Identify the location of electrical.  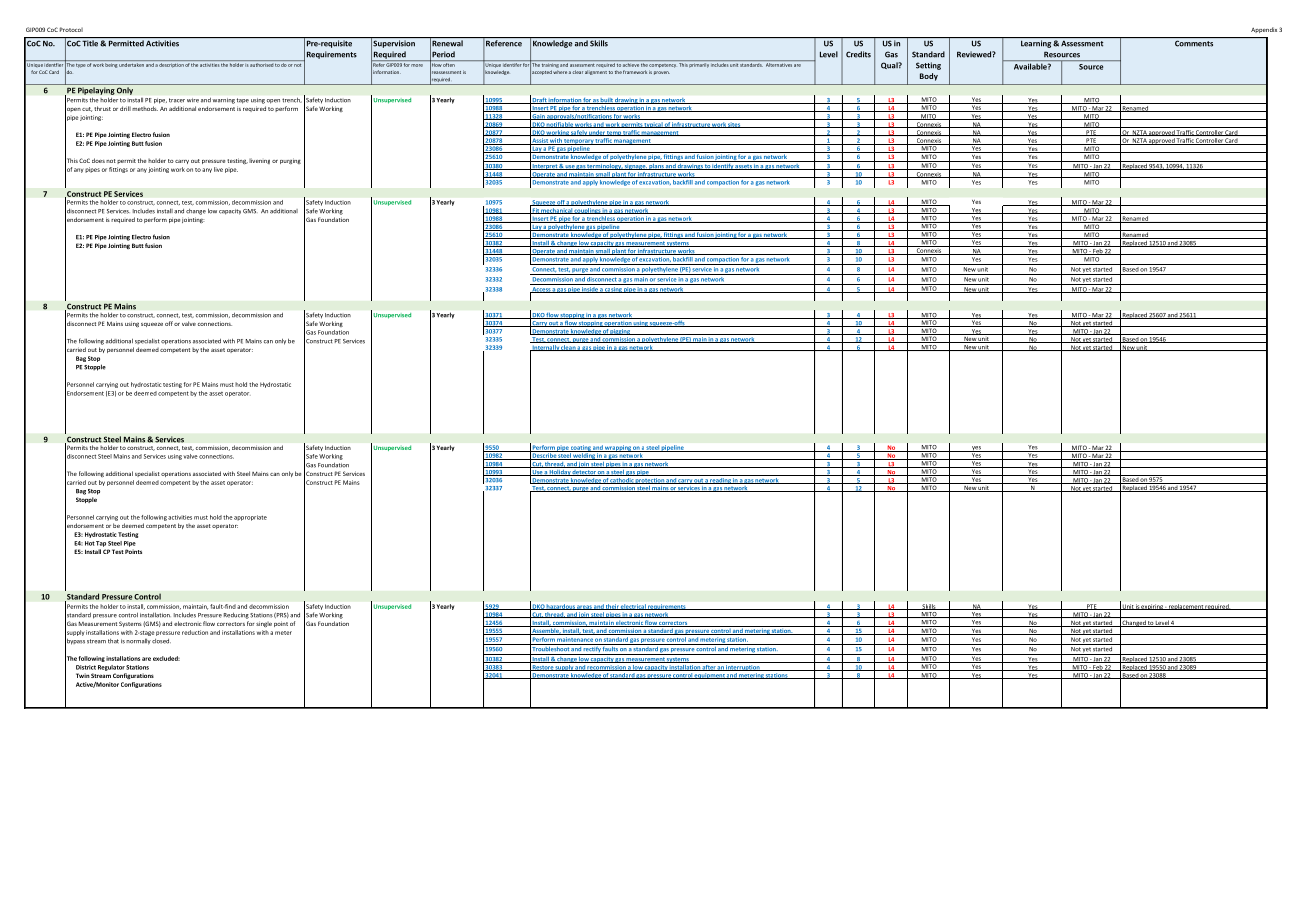
(633, 607).
